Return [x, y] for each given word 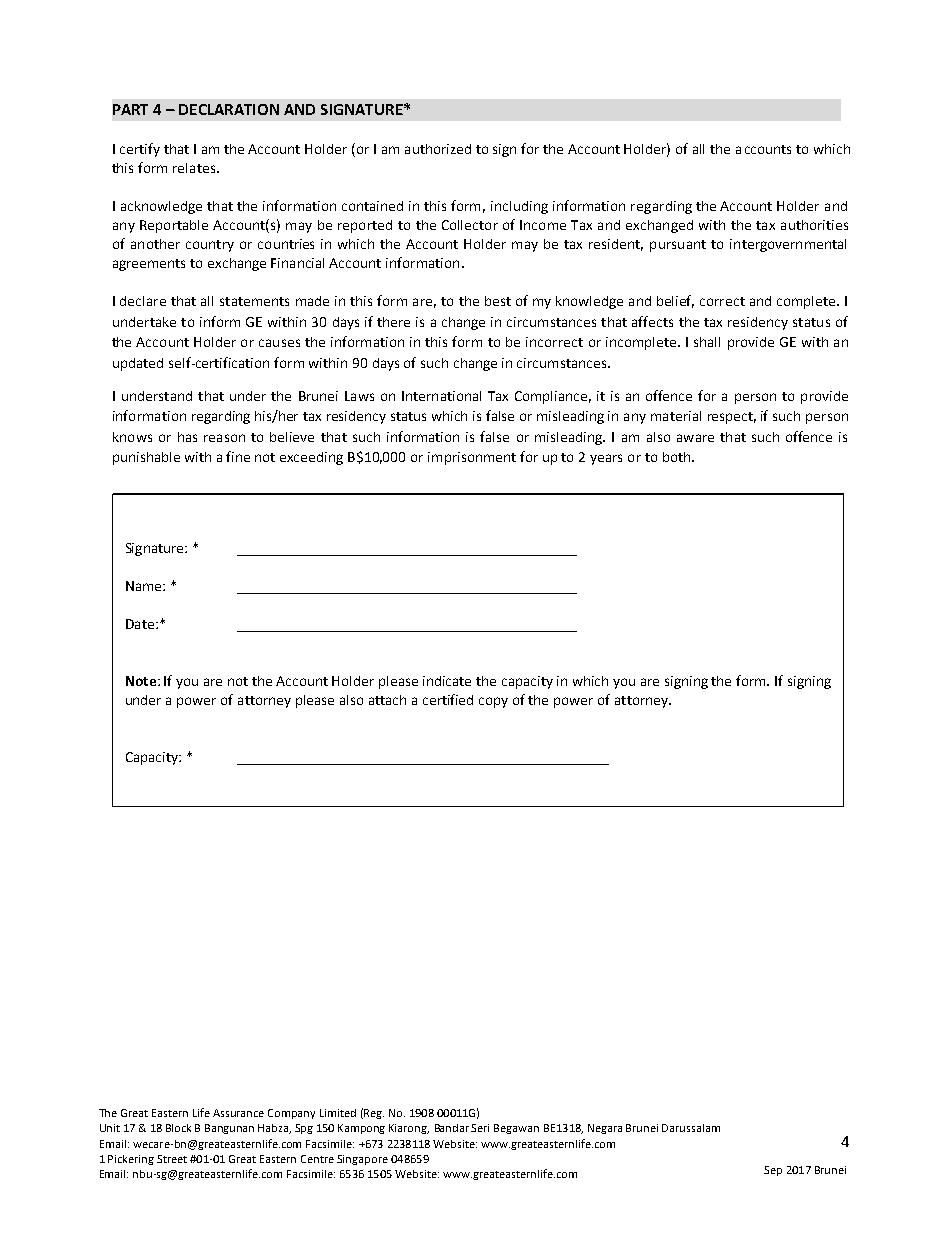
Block [178, 1128]
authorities [814, 225]
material [676, 416]
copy [493, 702]
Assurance [238, 1113]
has [187, 437]
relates [195, 168]
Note [141, 681]
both [678, 457]
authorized [438, 149]
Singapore [362, 1160]
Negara [605, 1129]
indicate [447, 681]
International [441, 396]
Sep [773, 1171]
